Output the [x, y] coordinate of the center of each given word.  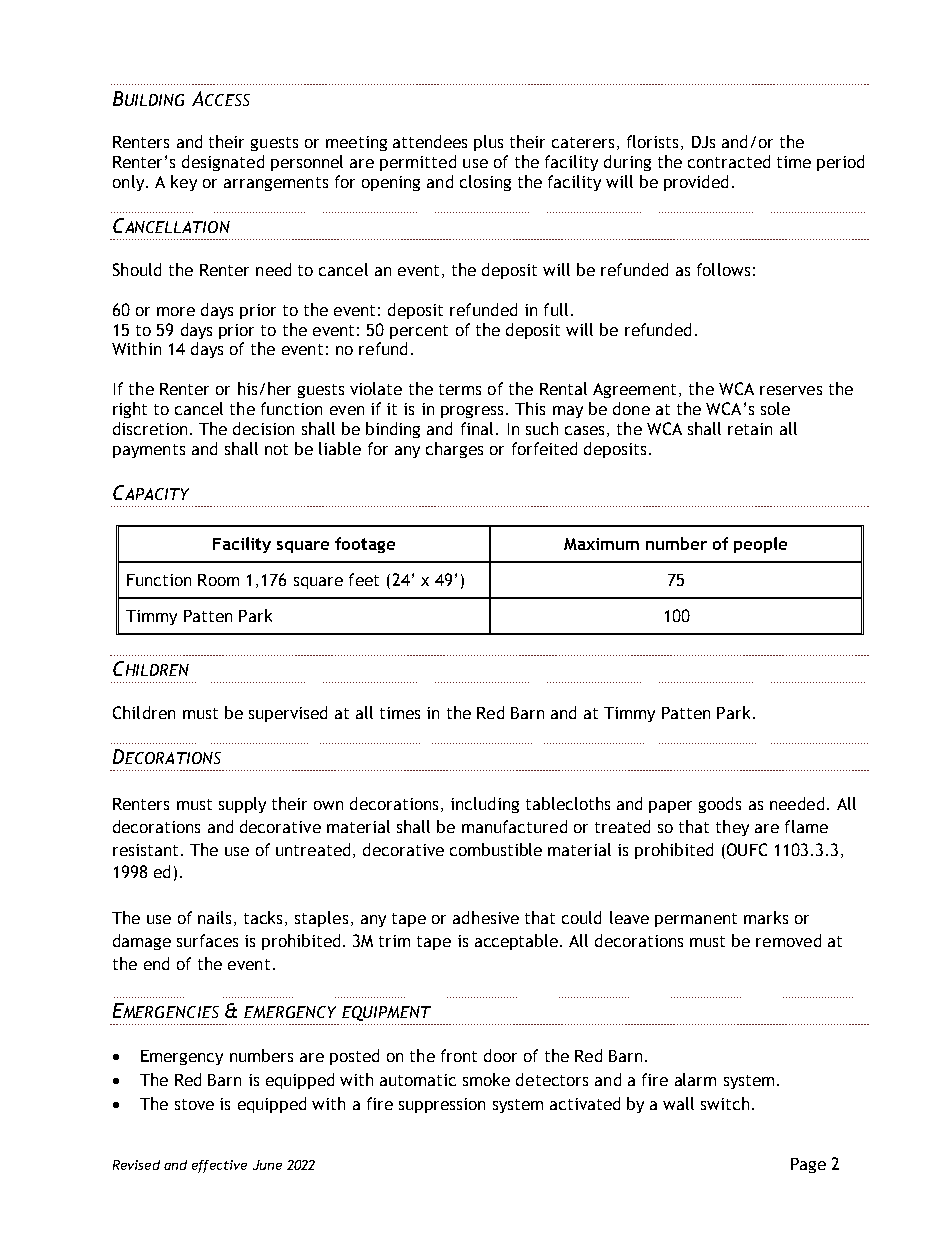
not [276, 449]
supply [242, 805]
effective [219, 1166]
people [760, 545]
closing [485, 183]
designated [223, 163]
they [732, 828]
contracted [729, 161]
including [485, 805]
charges [454, 450]
